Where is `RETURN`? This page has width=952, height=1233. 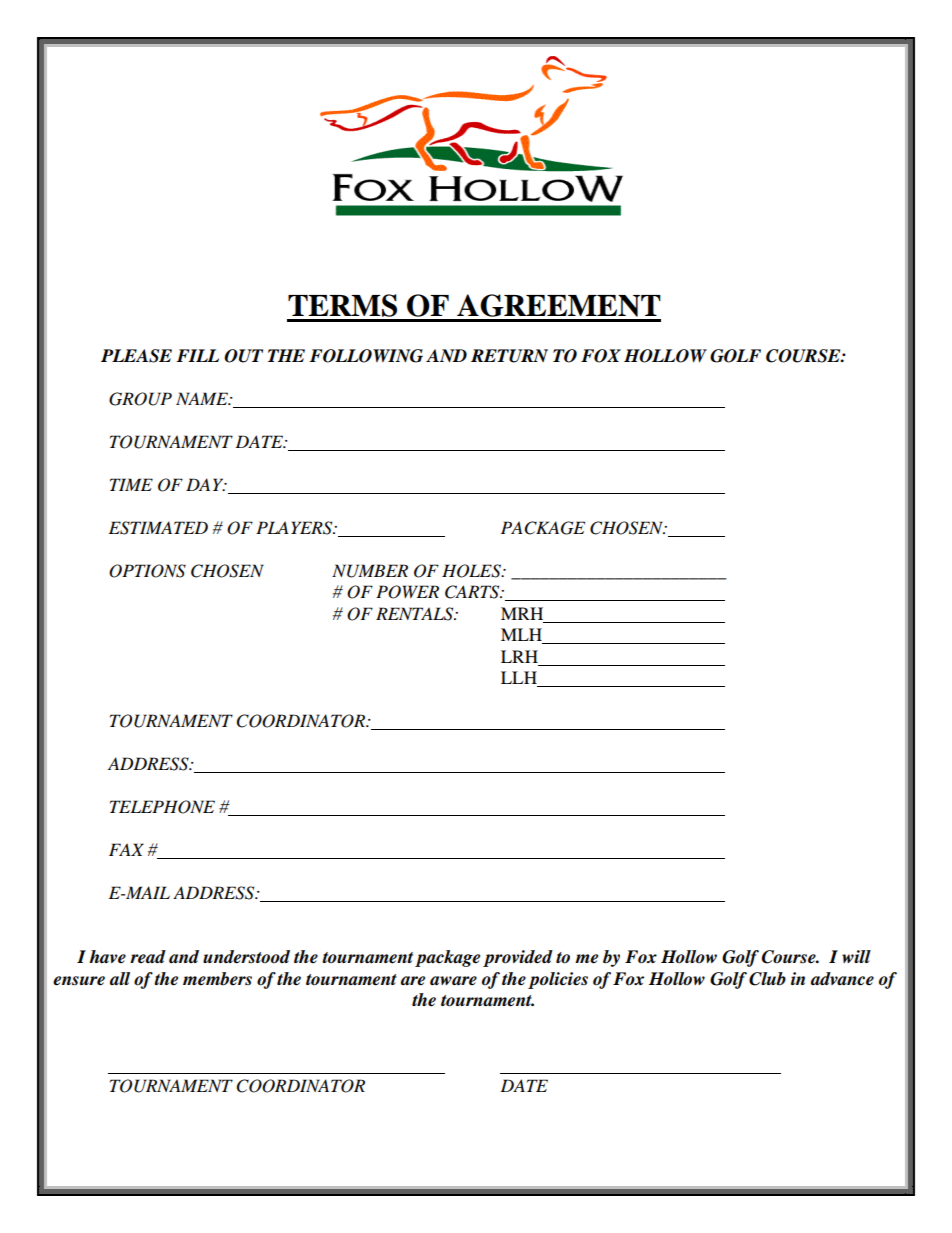
RETURN is located at coordinates (509, 356).
